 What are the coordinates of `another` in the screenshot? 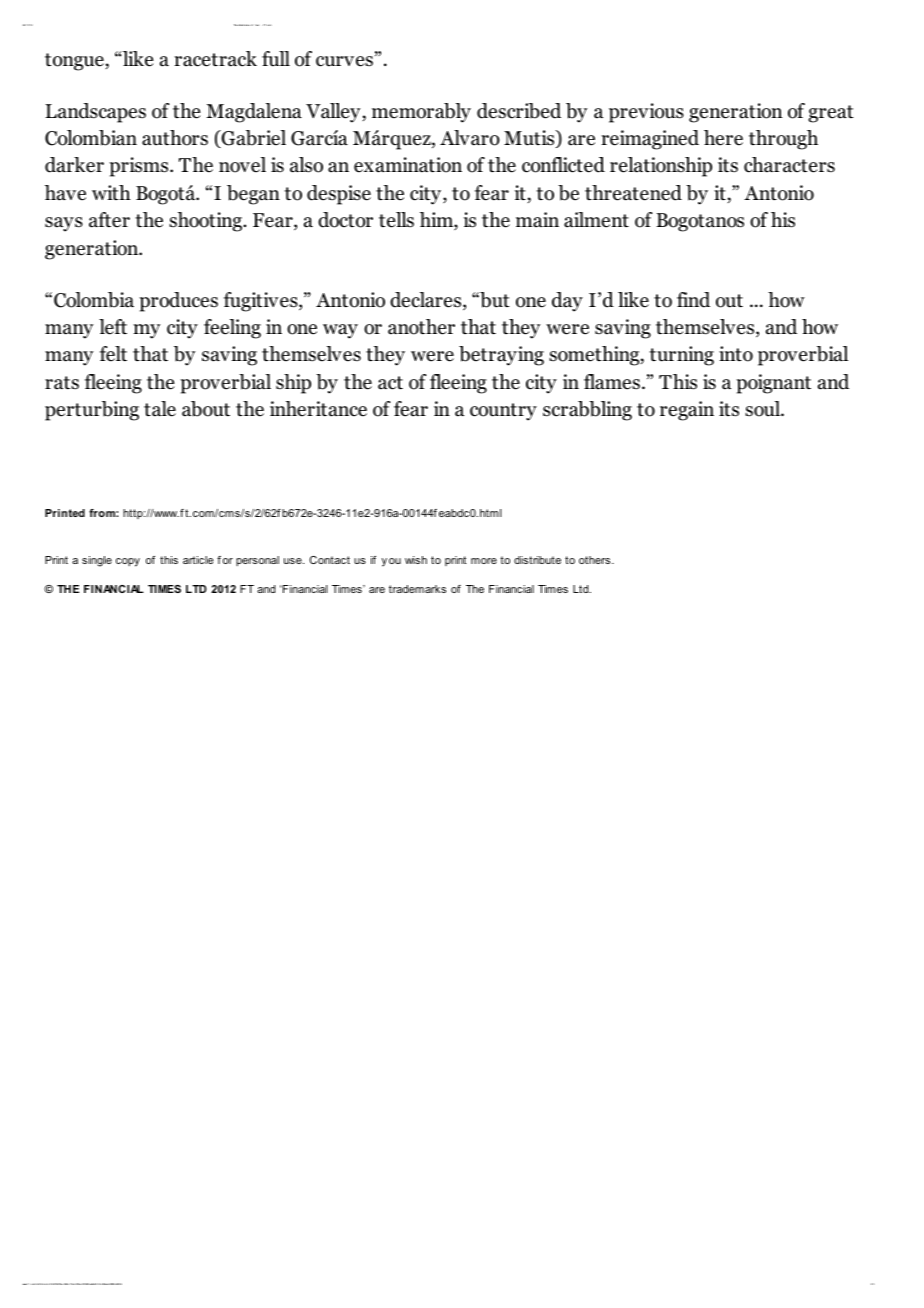 It's located at (421, 327).
